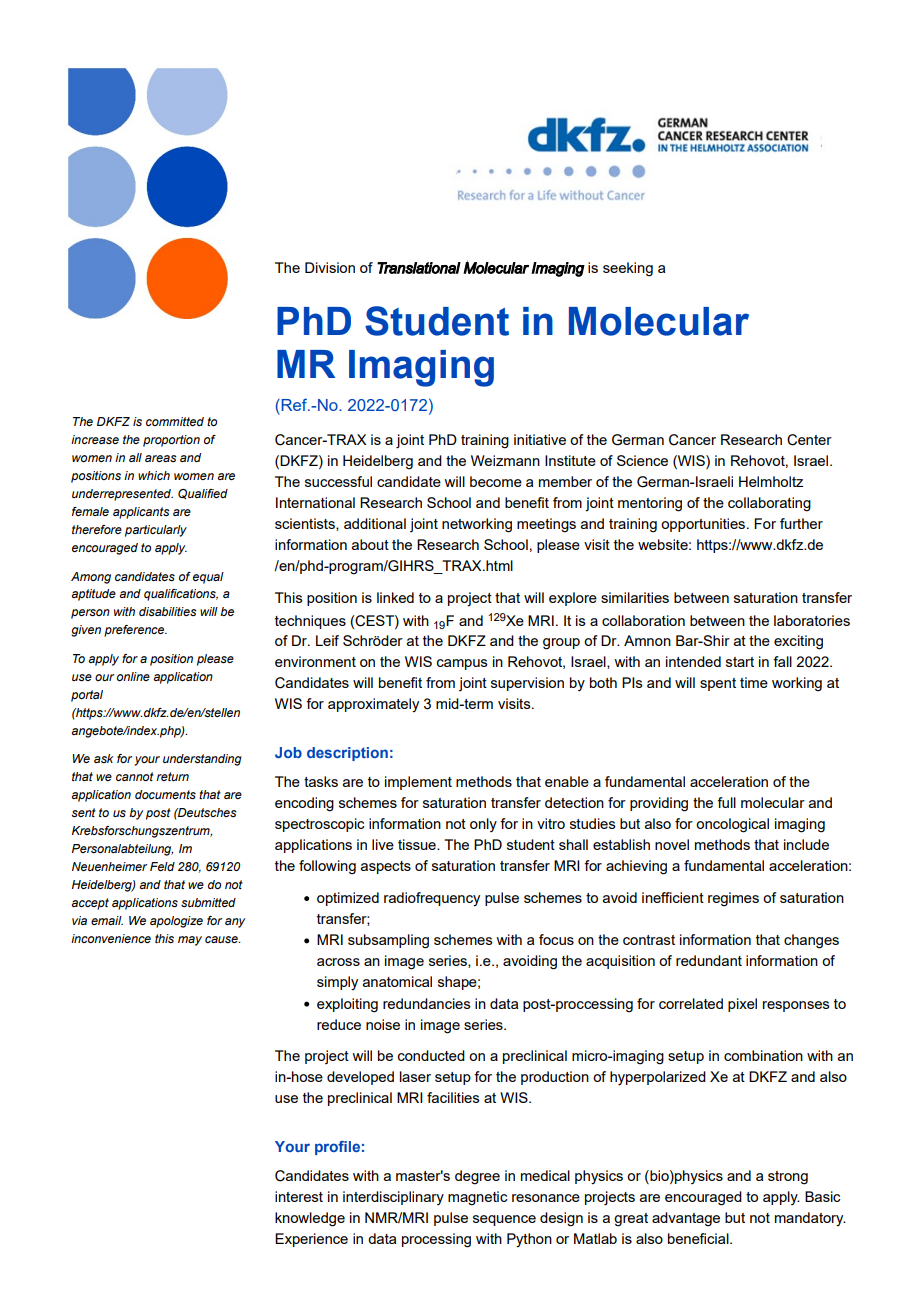  What do you see at coordinates (190, 941) in the image?
I see `may` at bounding box center [190, 941].
